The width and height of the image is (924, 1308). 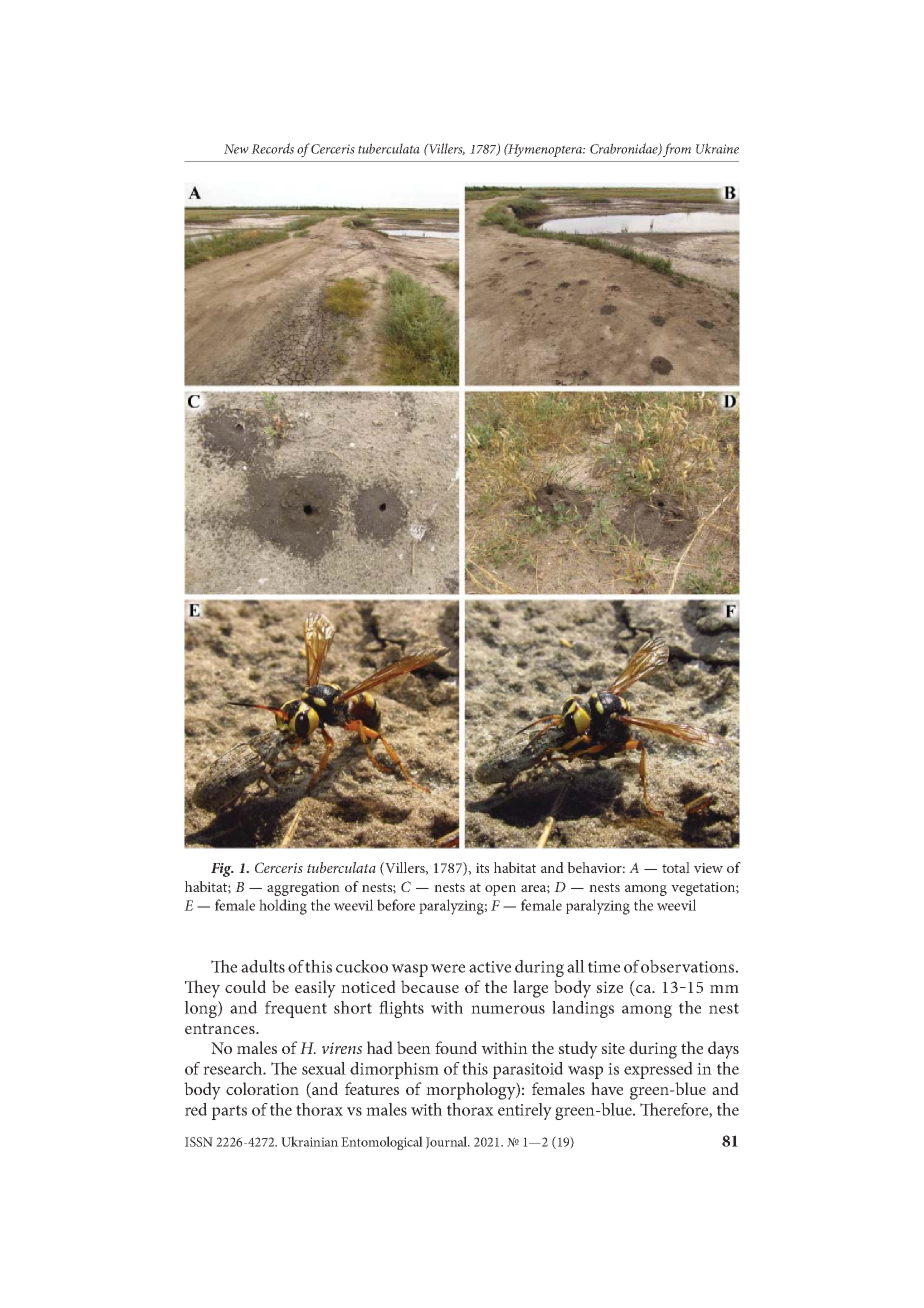 I want to click on view, so click(x=708, y=868).
